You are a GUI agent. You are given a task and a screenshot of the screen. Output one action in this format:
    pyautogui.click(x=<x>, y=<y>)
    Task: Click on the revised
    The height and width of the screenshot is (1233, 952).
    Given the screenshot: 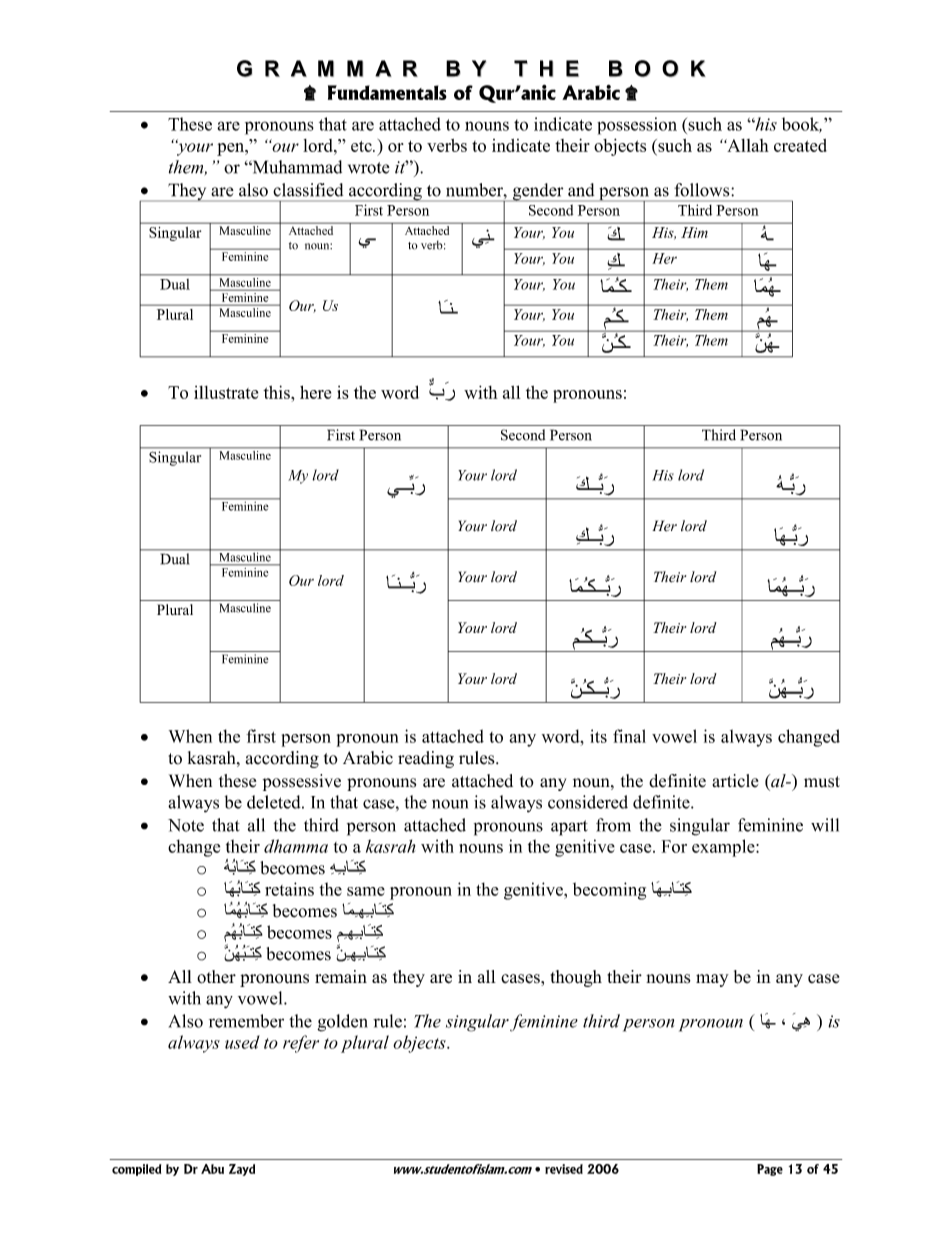 What is the action you would take?
    pyautogui.click(x=564, y=1169)
